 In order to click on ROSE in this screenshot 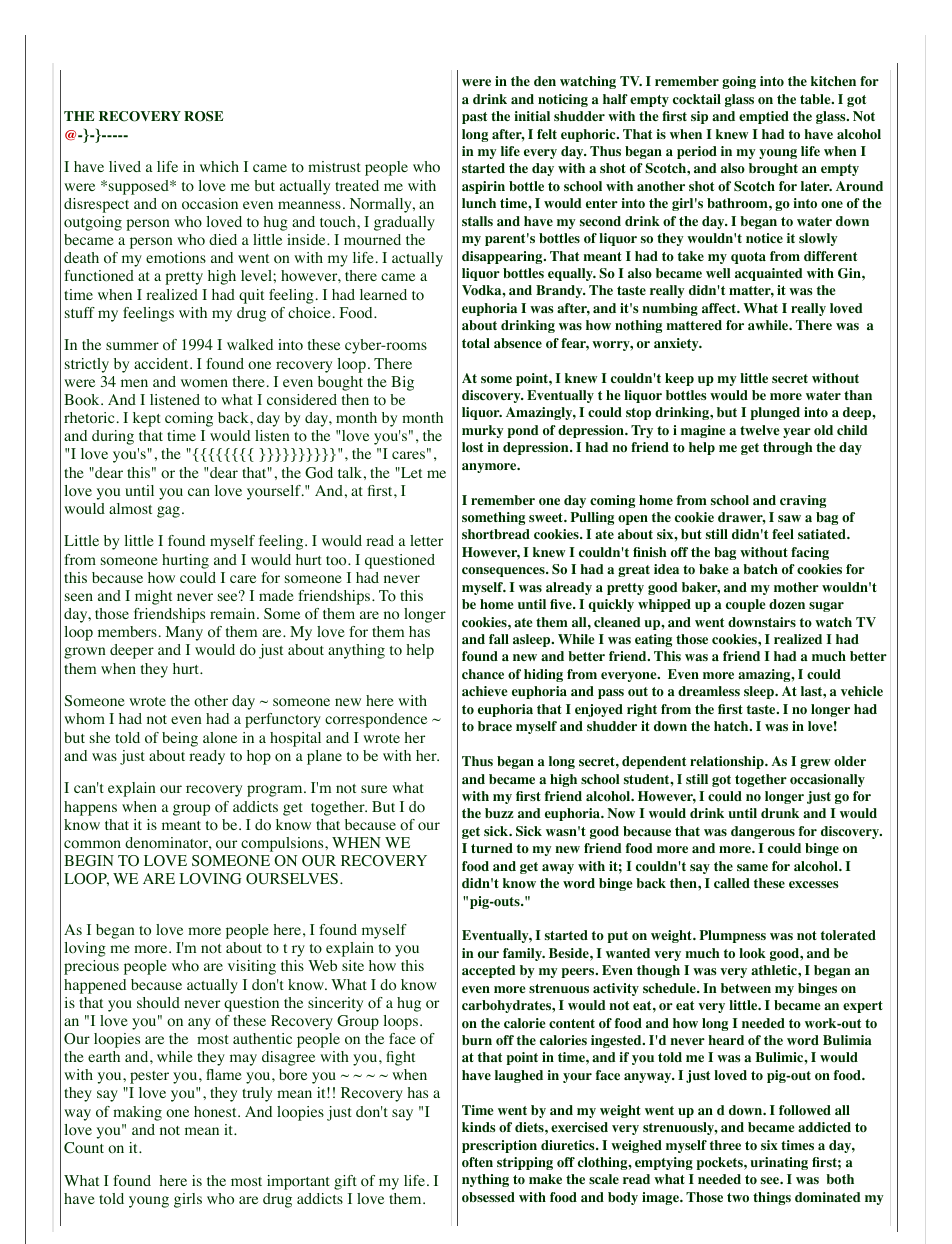, I will do `click(203, 116)`.
